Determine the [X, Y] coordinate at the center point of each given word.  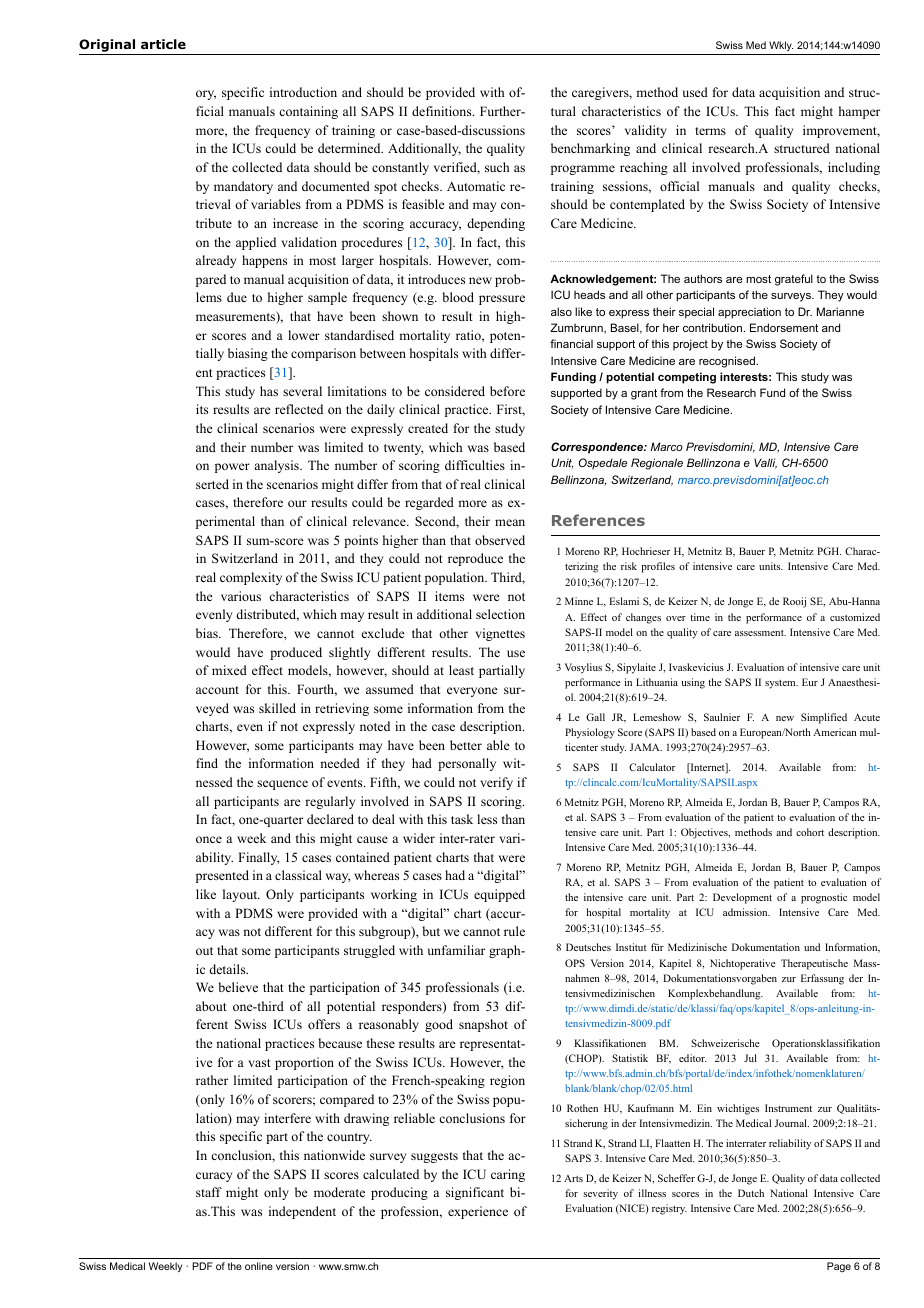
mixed [229, 670]
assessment [760, 633]
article [163, 44]
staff [209, 1192]
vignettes [500, 634]
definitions [443, 111]
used [695, 92]
